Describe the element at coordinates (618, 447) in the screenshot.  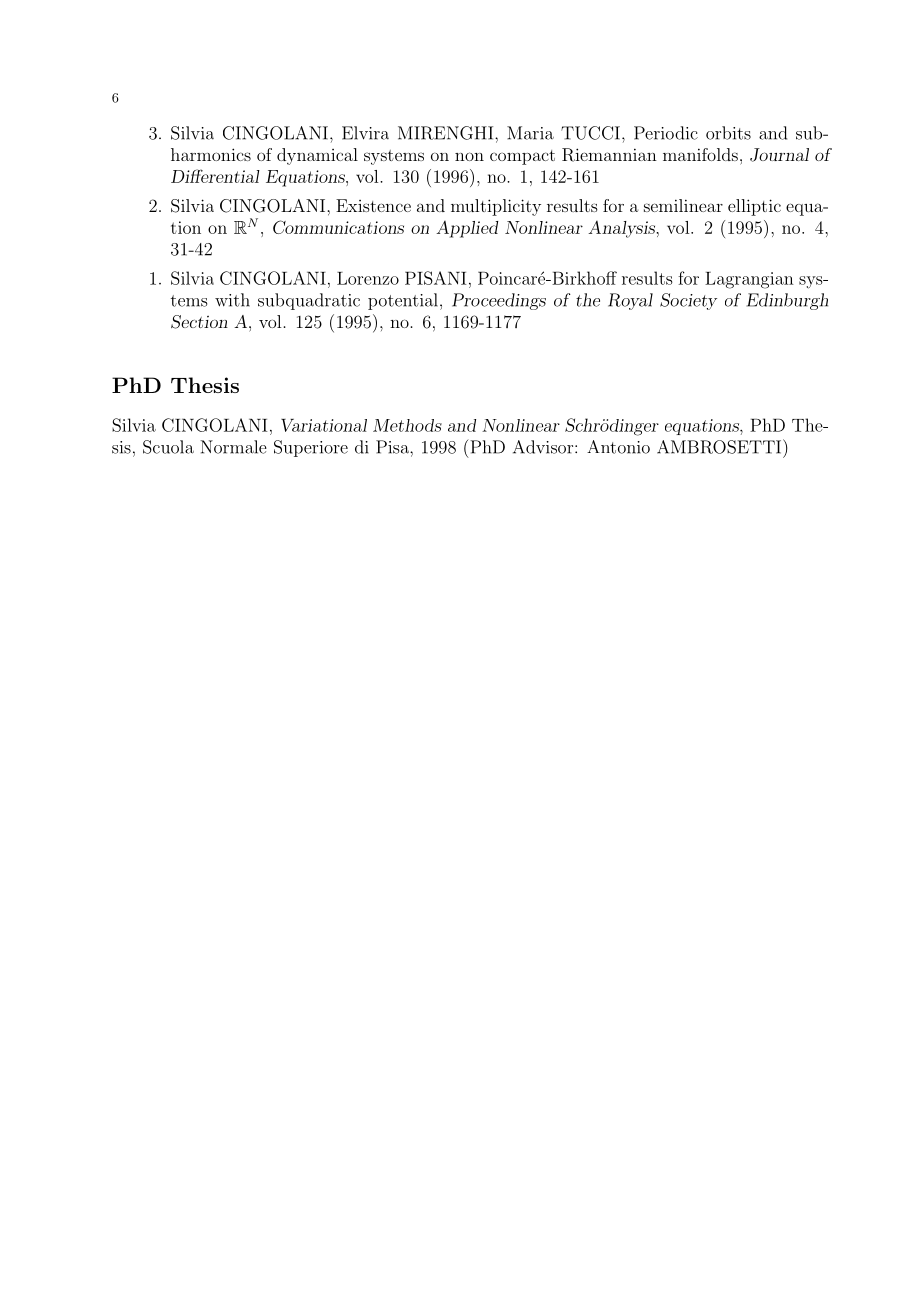
I see `Antonio` at that location.
